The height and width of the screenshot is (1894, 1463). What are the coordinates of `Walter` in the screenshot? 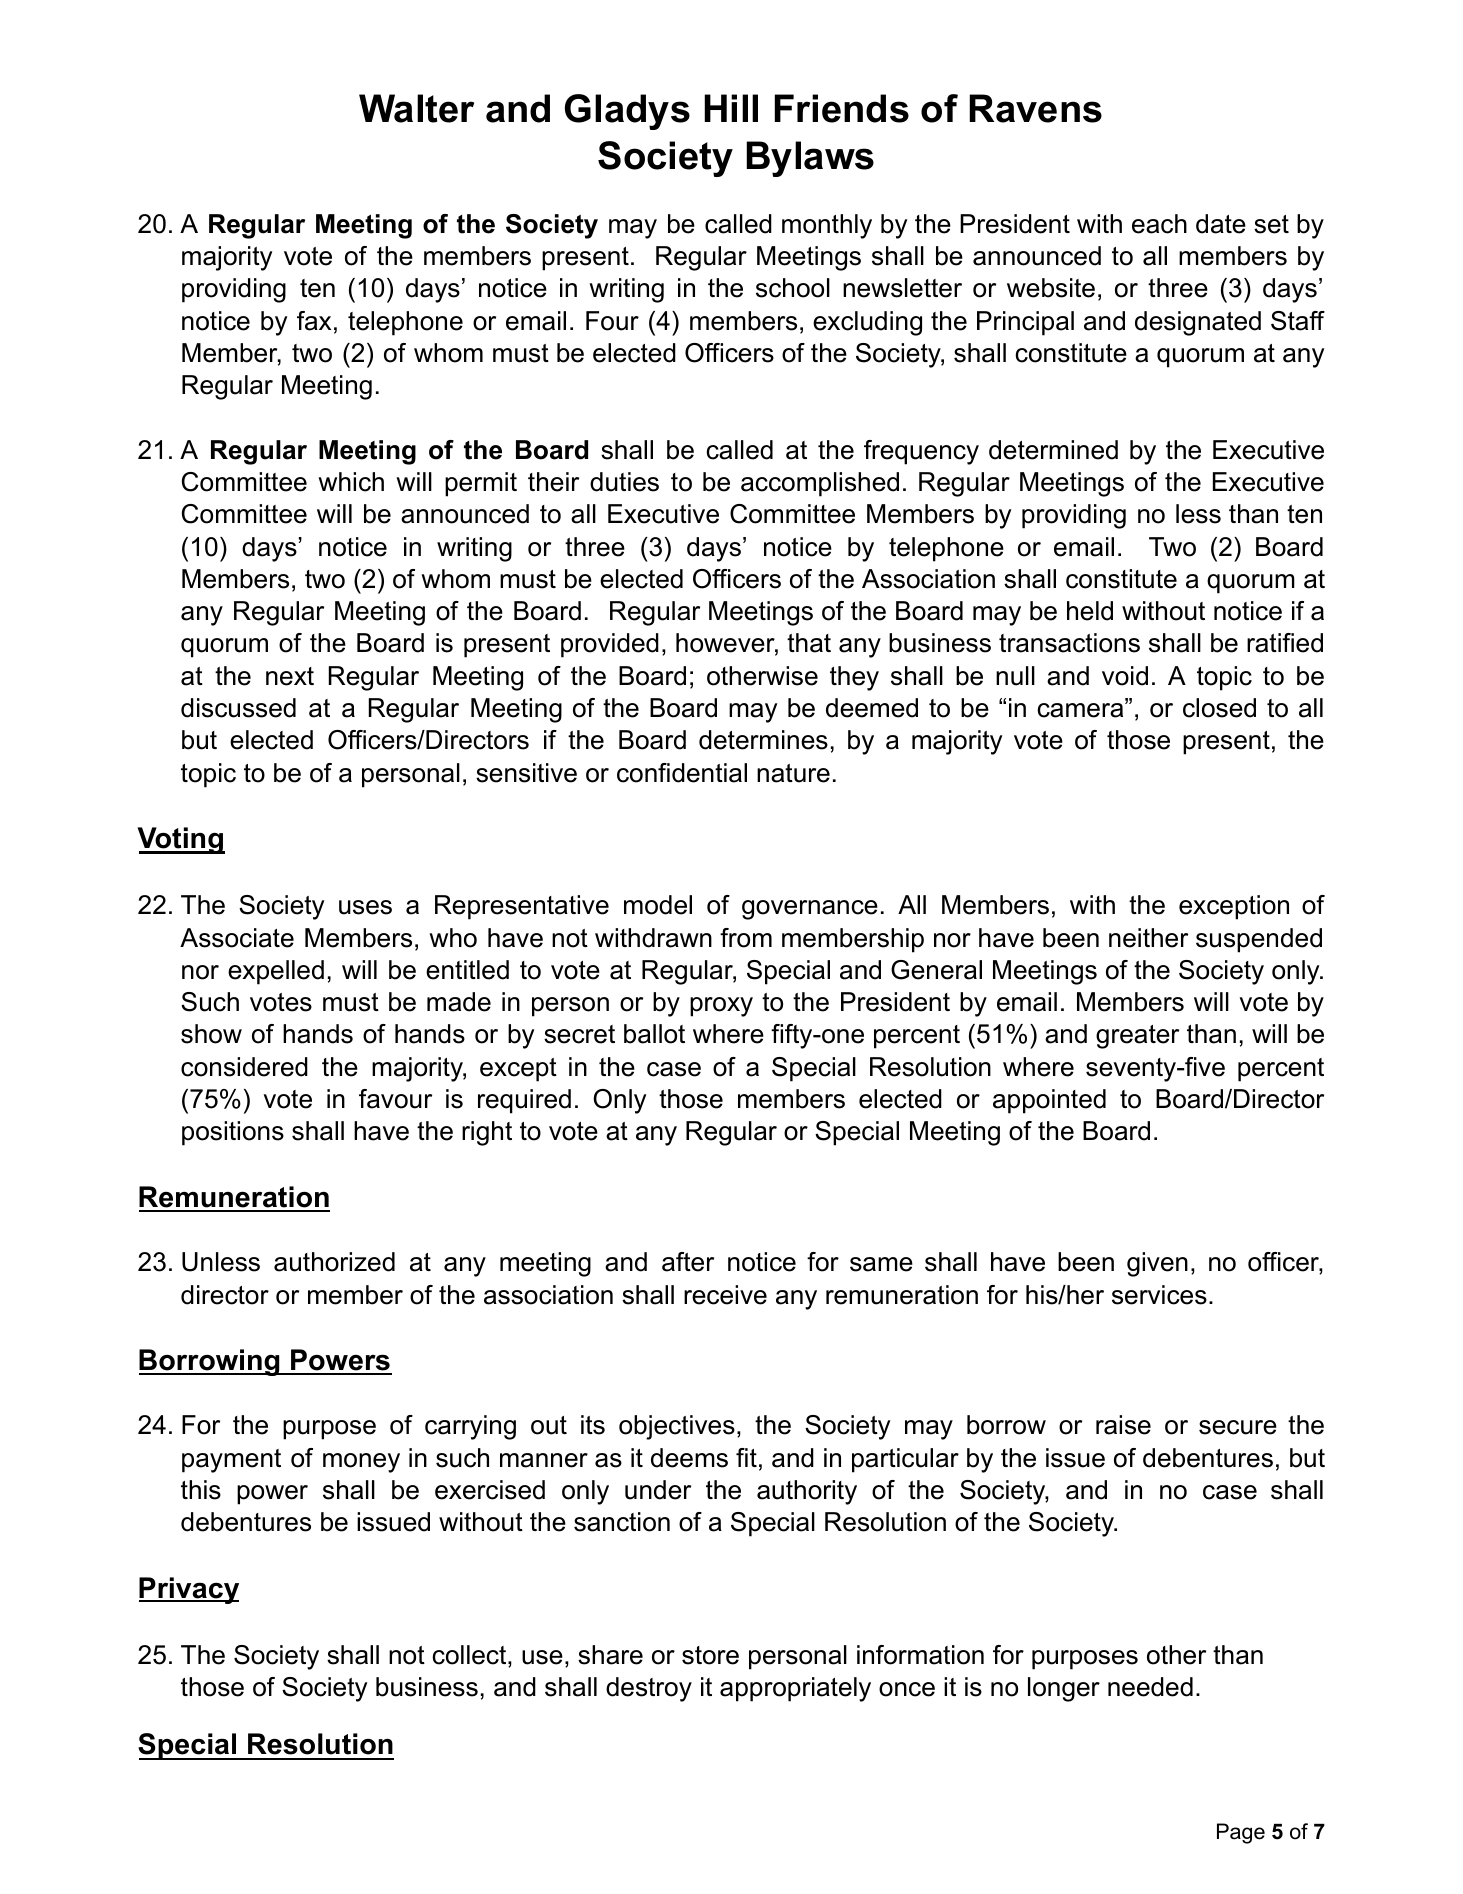 It's located at (416, 108).
